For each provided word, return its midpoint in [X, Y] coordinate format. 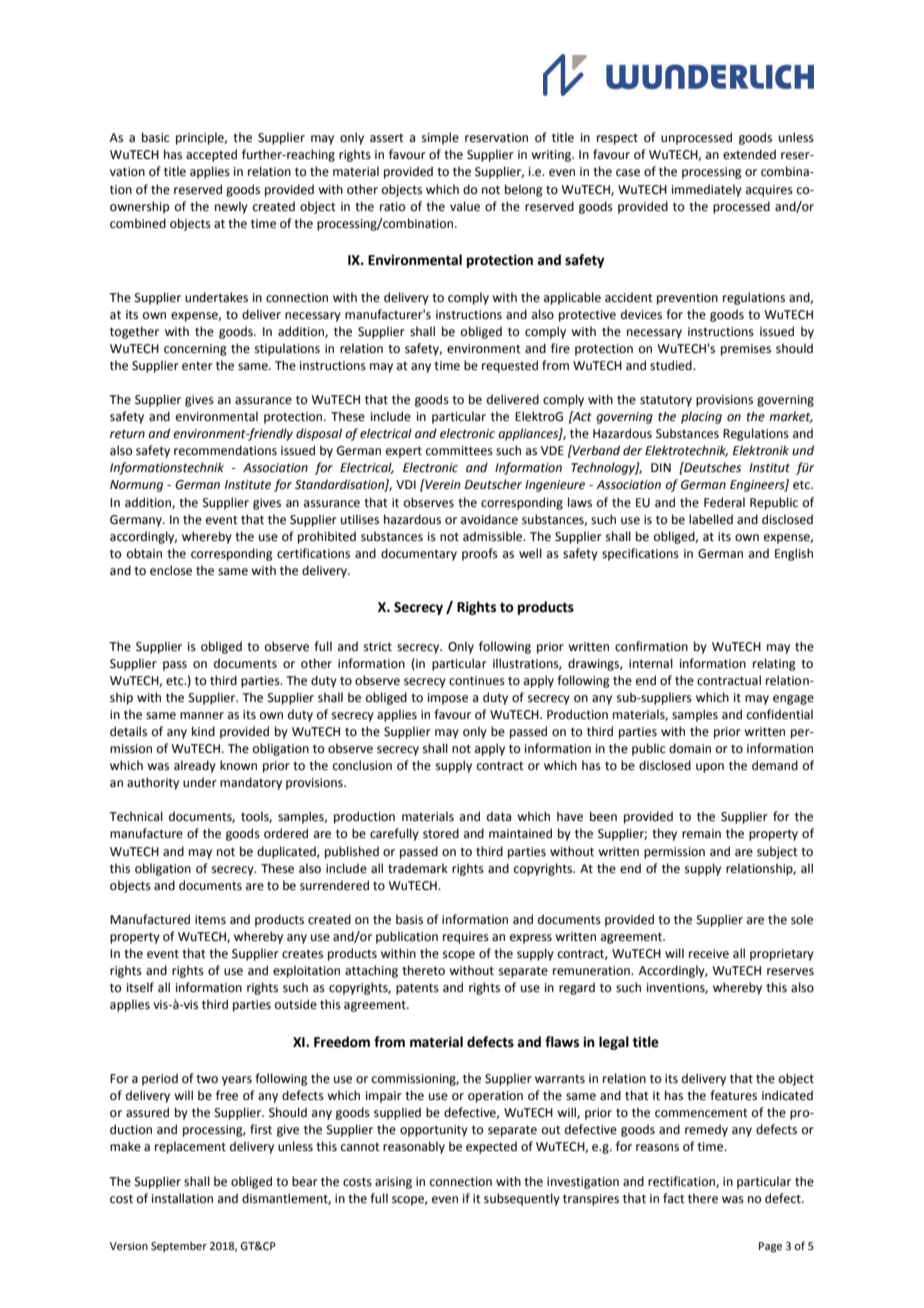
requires [466, 938]
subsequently [522, 1199]
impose [448, 699]
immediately [707, 190]
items [210, 920]
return [127, 434]
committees [459, 451]
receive [709, 954]
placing [701, 417]
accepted [211, 155]
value [465, 206]
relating [774, 664]
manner [202, 716]
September [179, 1247]
